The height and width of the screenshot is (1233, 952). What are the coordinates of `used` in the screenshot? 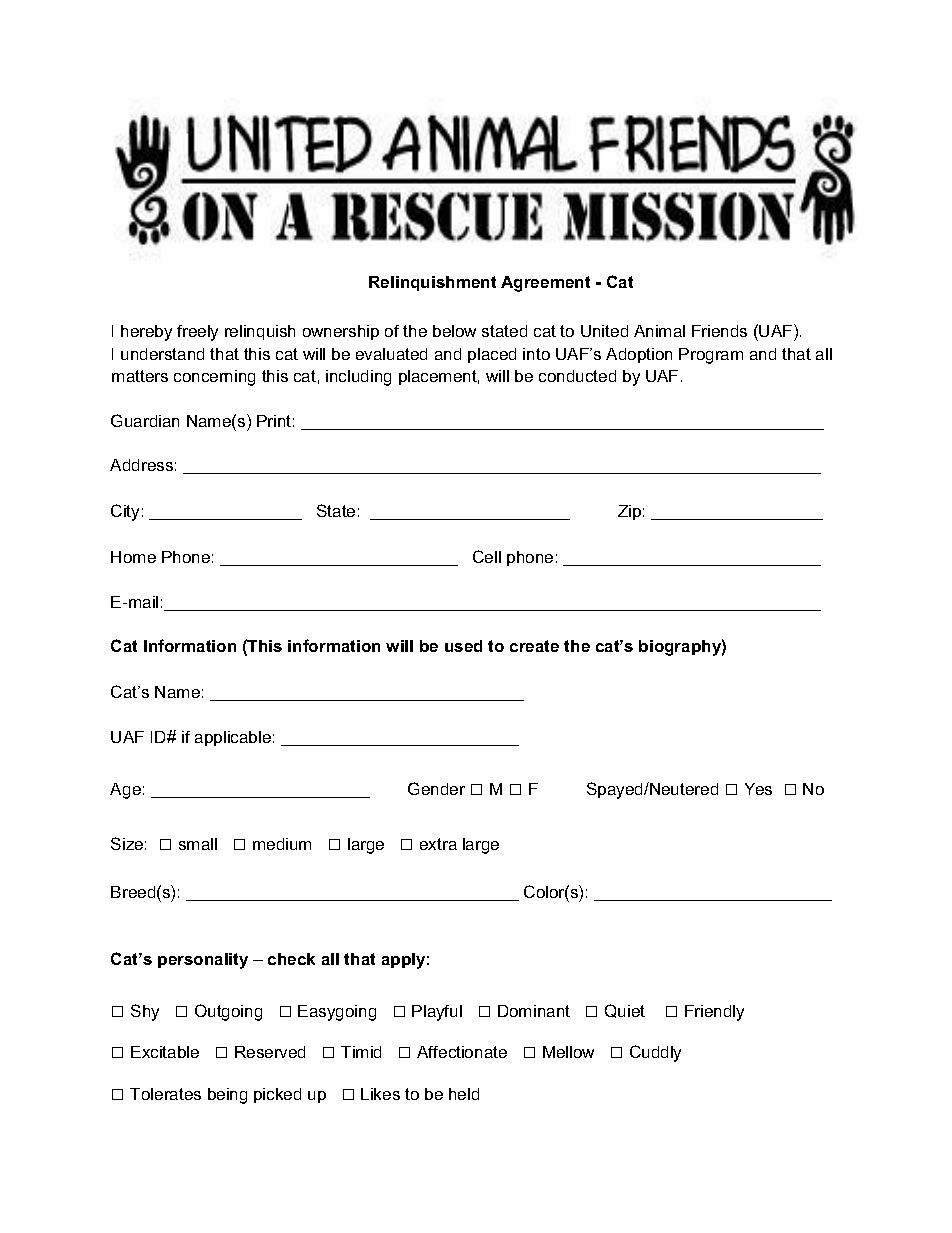 It's located at (463, 646).
